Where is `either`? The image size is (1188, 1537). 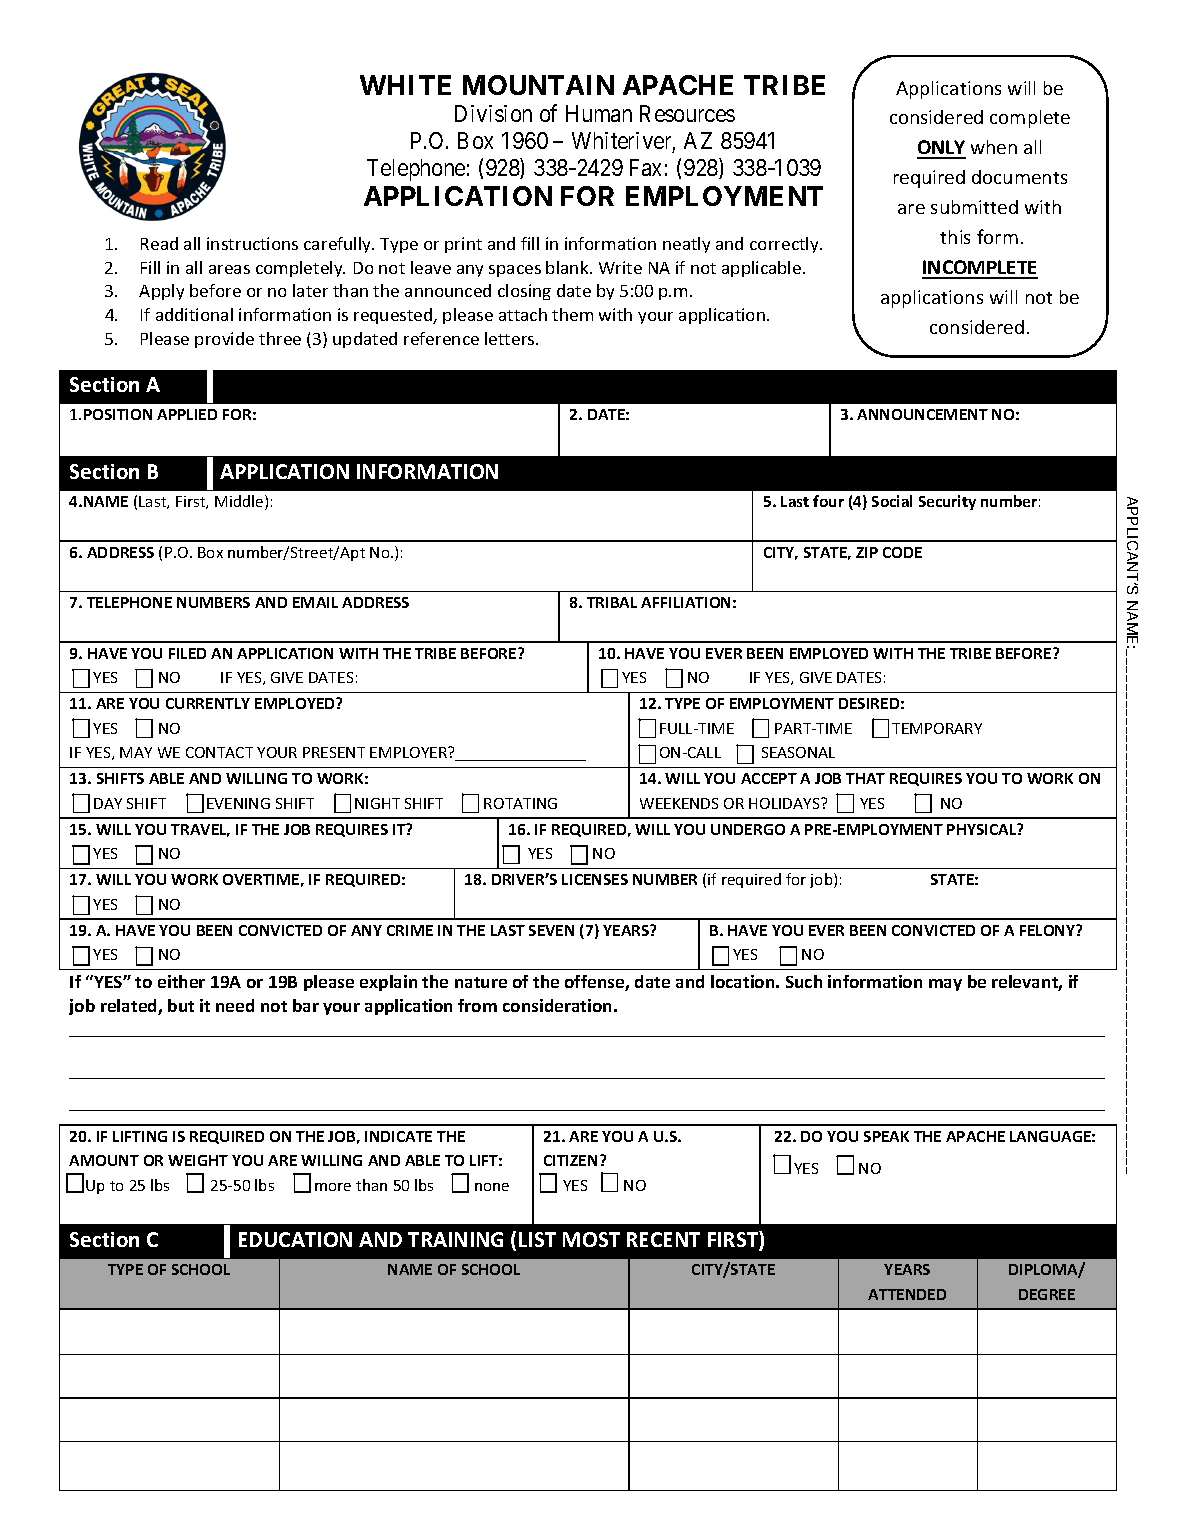 either is located at coordinates (181, 981).
